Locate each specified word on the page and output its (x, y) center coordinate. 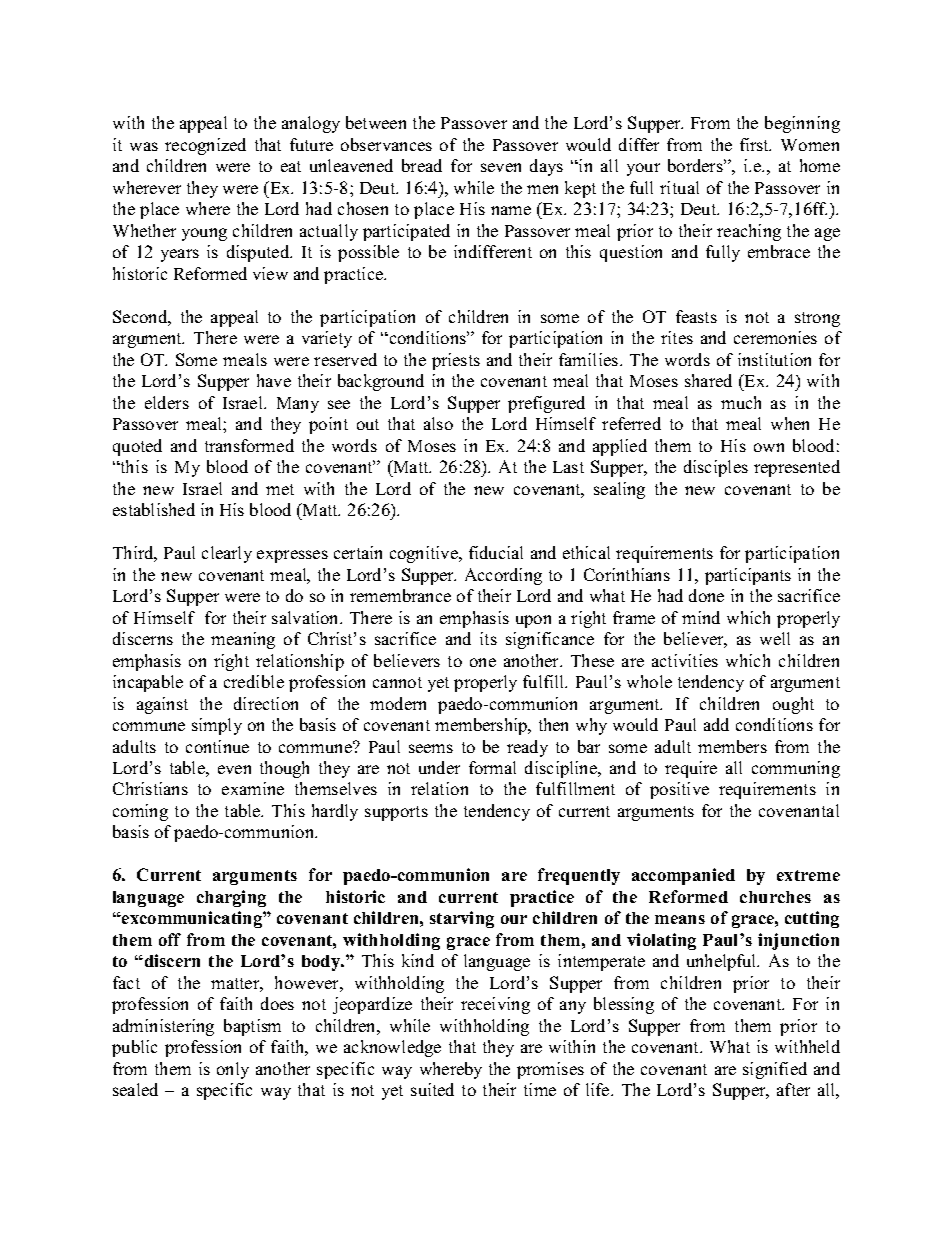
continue (217, 746)
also (438, 423)
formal (492, 767)
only (233, 1070)
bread (422, 165)
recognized (205, 146)
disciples (716, 468)
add (716, 724)
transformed (249, 445)
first (755, 144)
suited (432, 1089)
